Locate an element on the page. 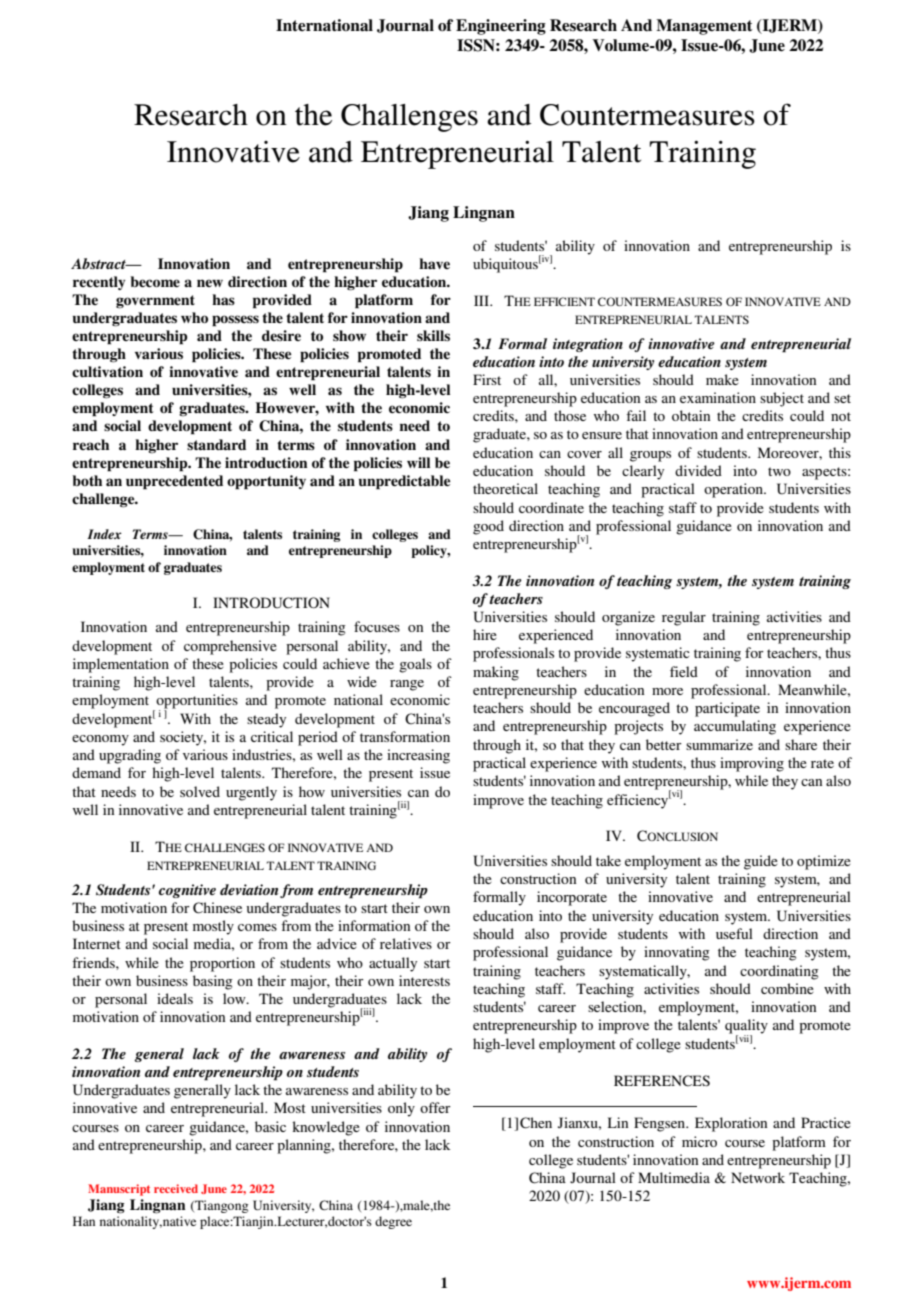  degree is located at coordinates (393, 1222).
